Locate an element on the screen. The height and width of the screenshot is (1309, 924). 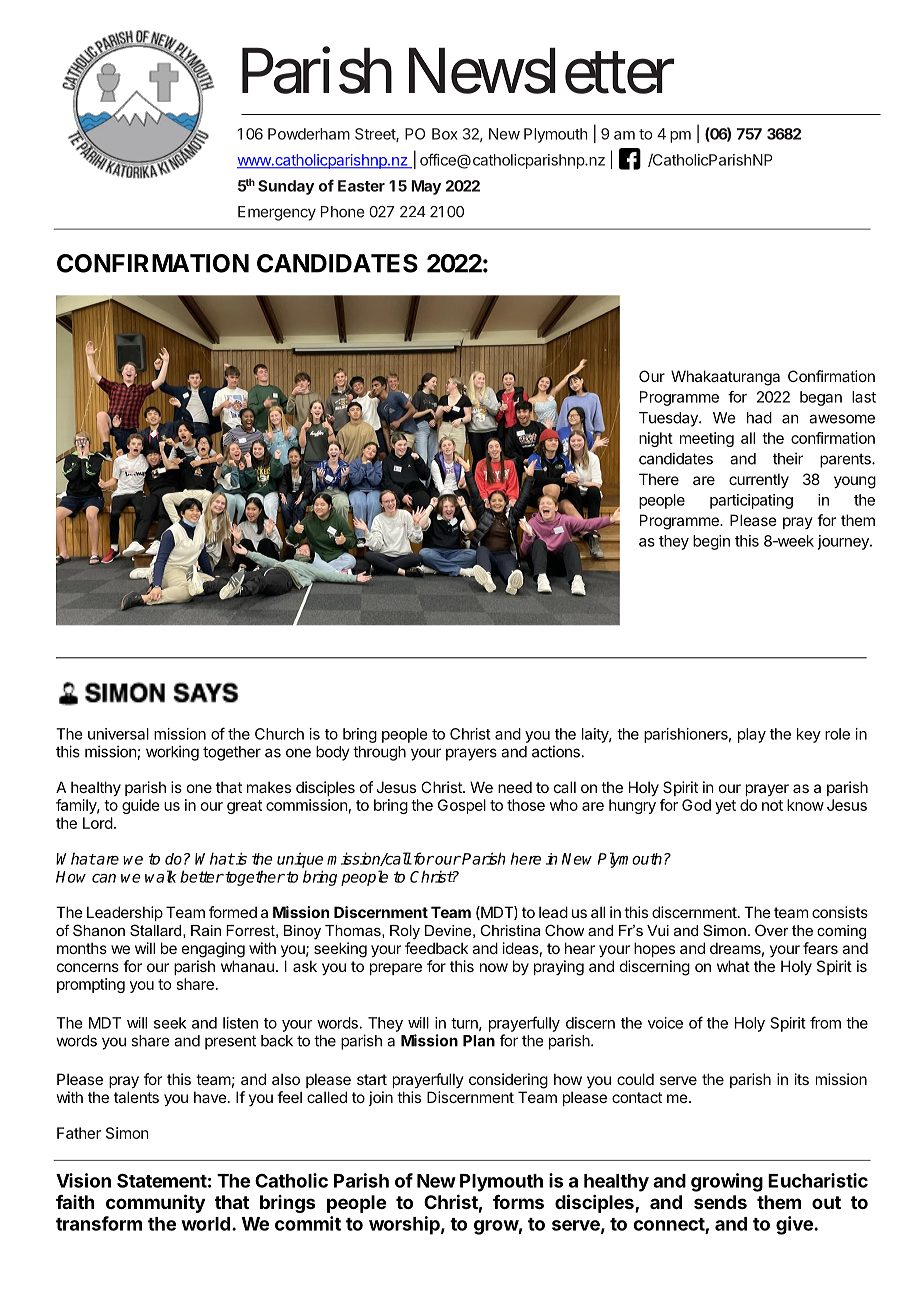
Newsletter is located at coordinates (541, 71).
